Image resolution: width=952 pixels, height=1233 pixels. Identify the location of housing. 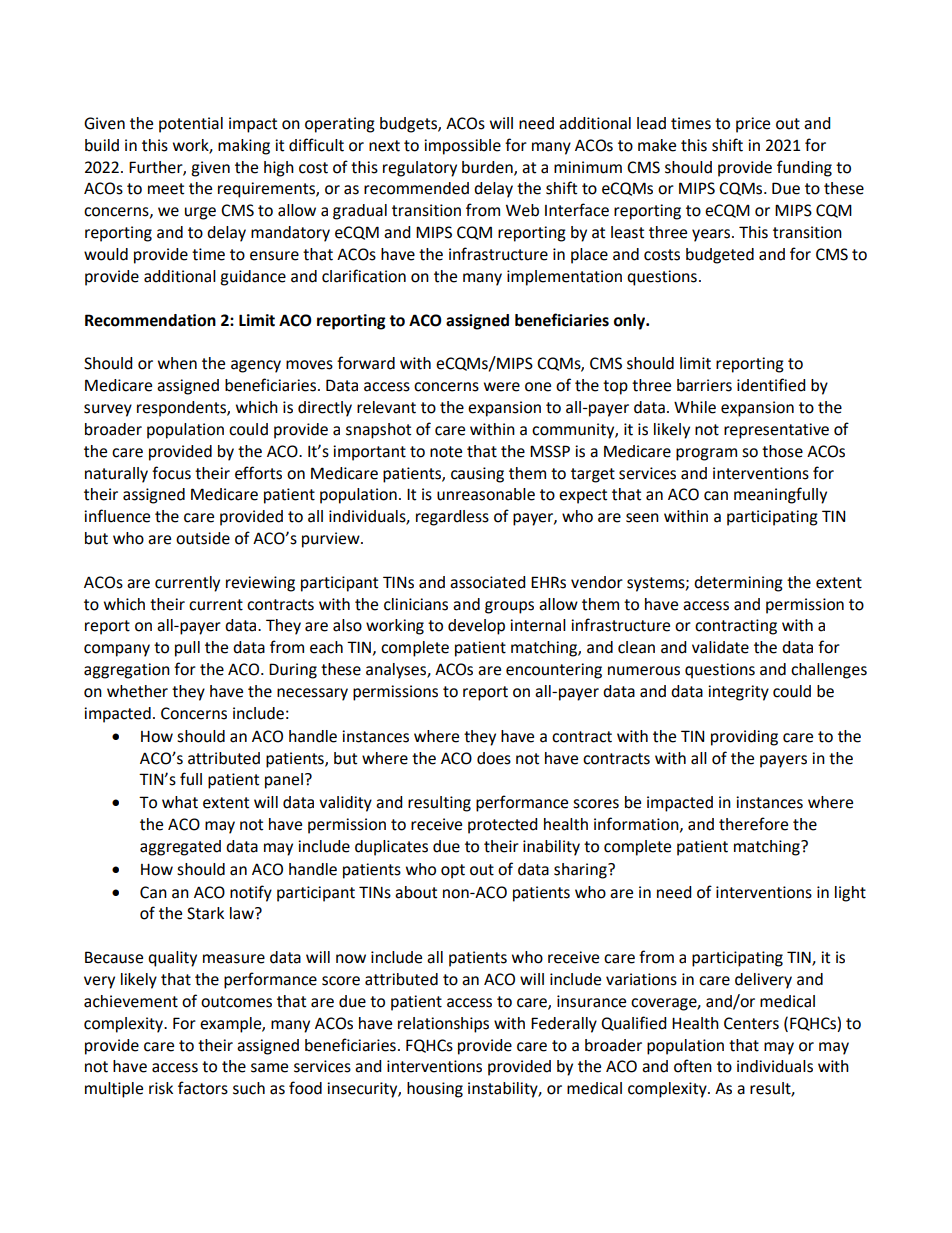
(435, 1090).
